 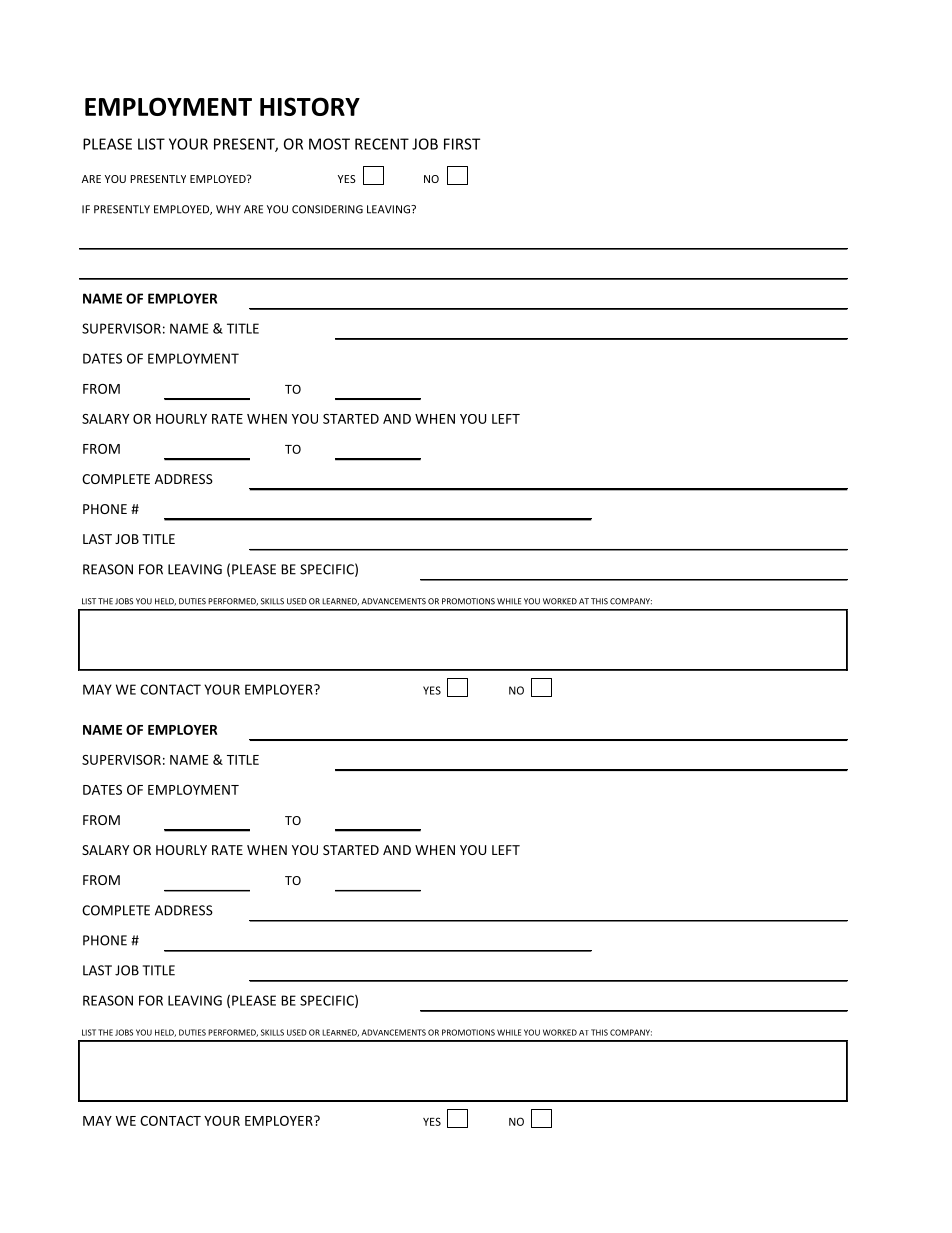 What do you see at coordinates (310, 106) in the screenshot?
I see `HISTORY` at bounding box center [310, 106].
